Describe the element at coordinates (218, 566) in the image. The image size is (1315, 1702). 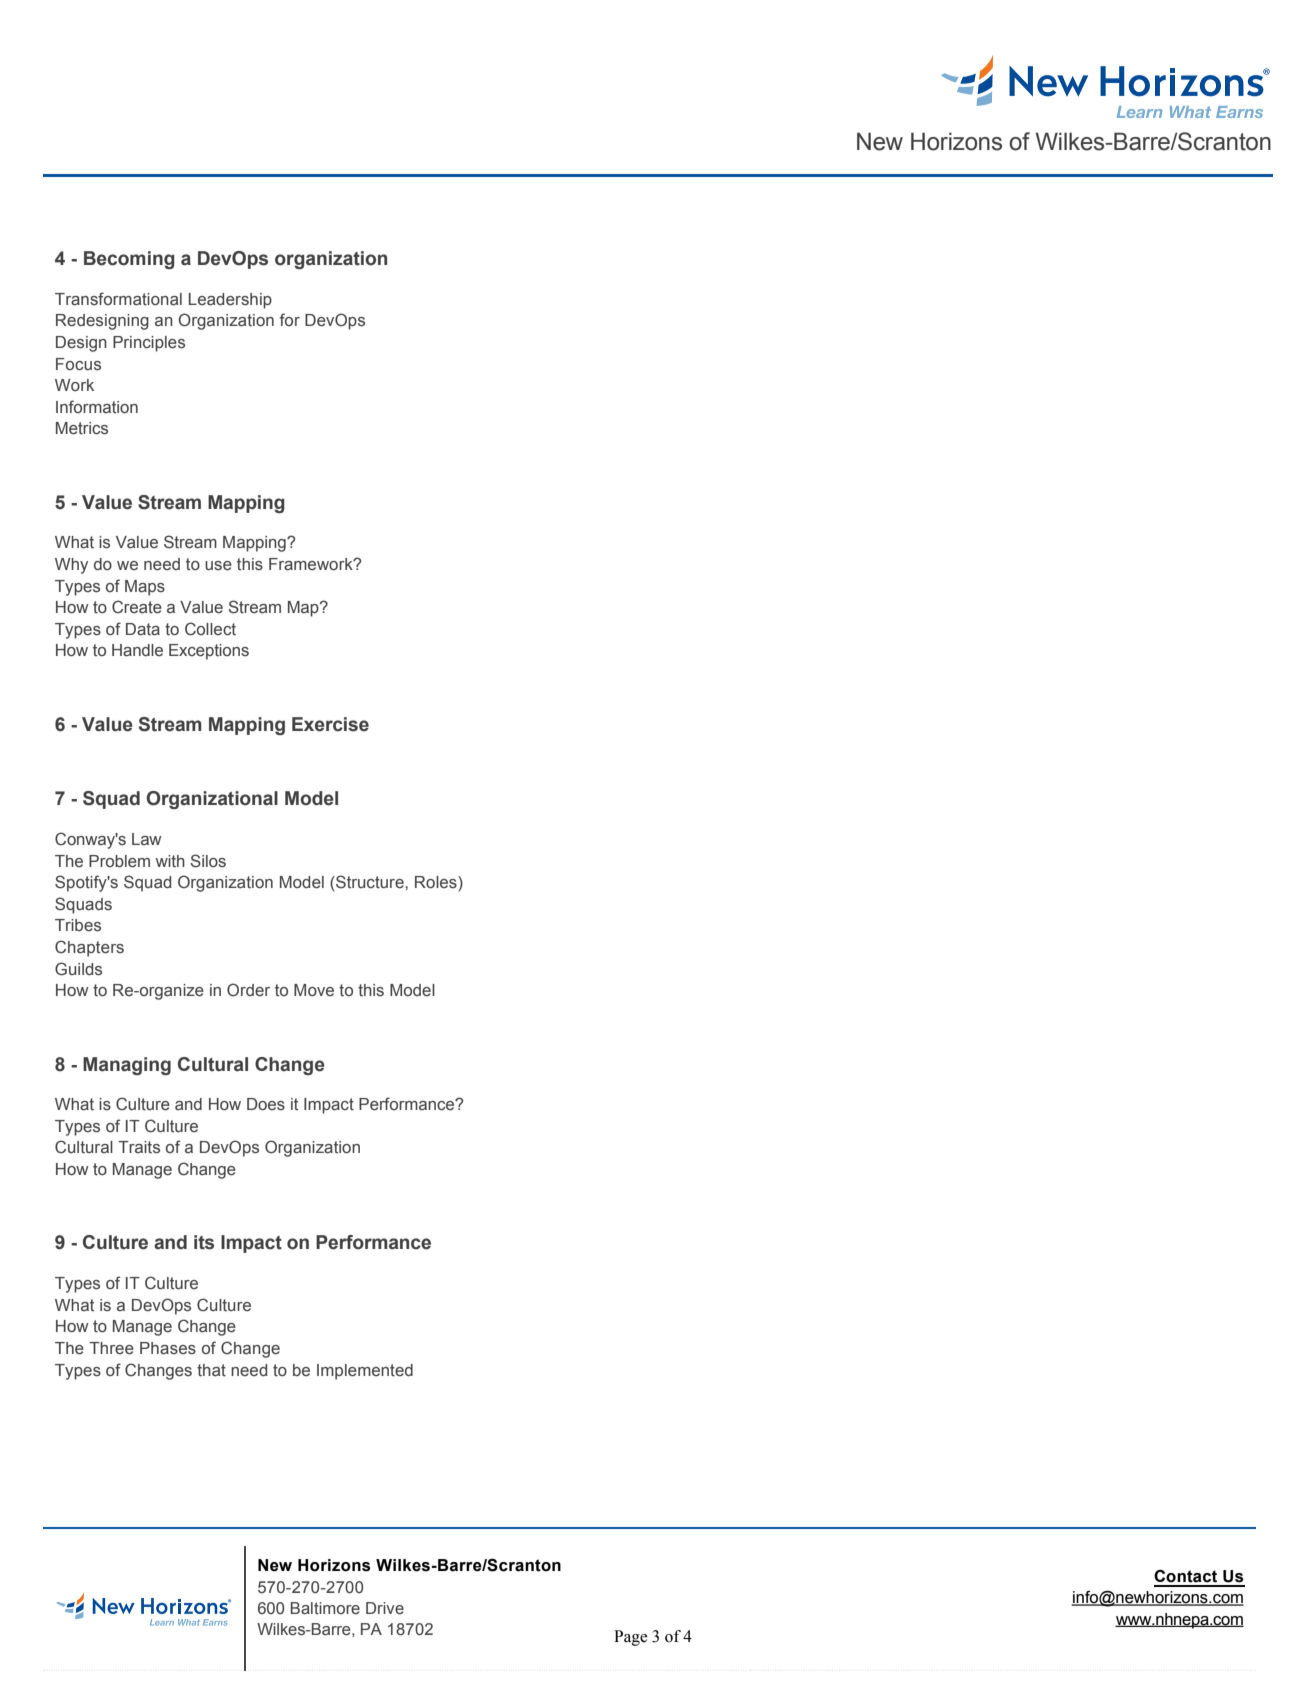
I see `use` at that location.
